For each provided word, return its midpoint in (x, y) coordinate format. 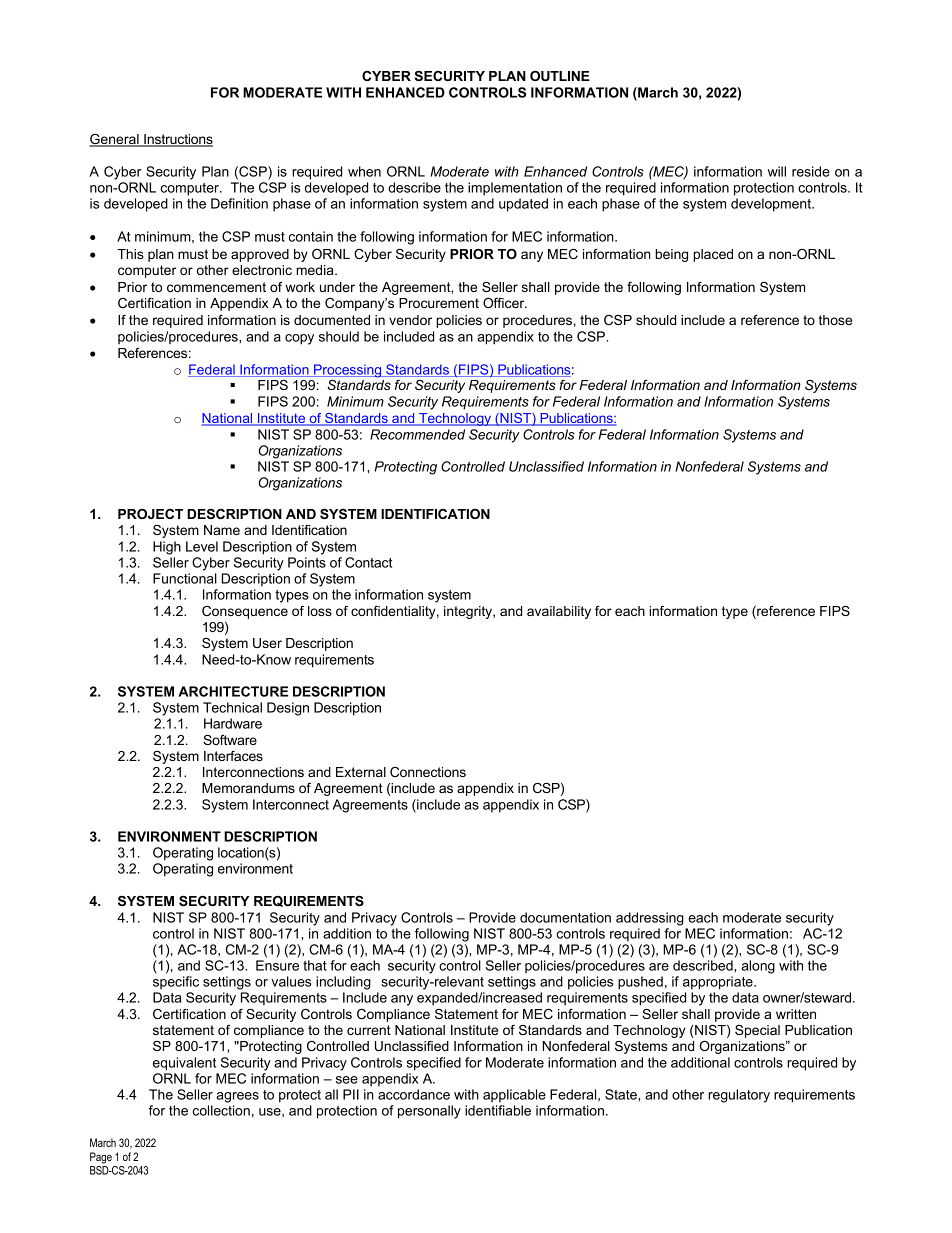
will (777, 171)
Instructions (177, 140)
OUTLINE (560, 76)
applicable (514, 1096)
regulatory (739, 1096)
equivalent (184, 1064)
